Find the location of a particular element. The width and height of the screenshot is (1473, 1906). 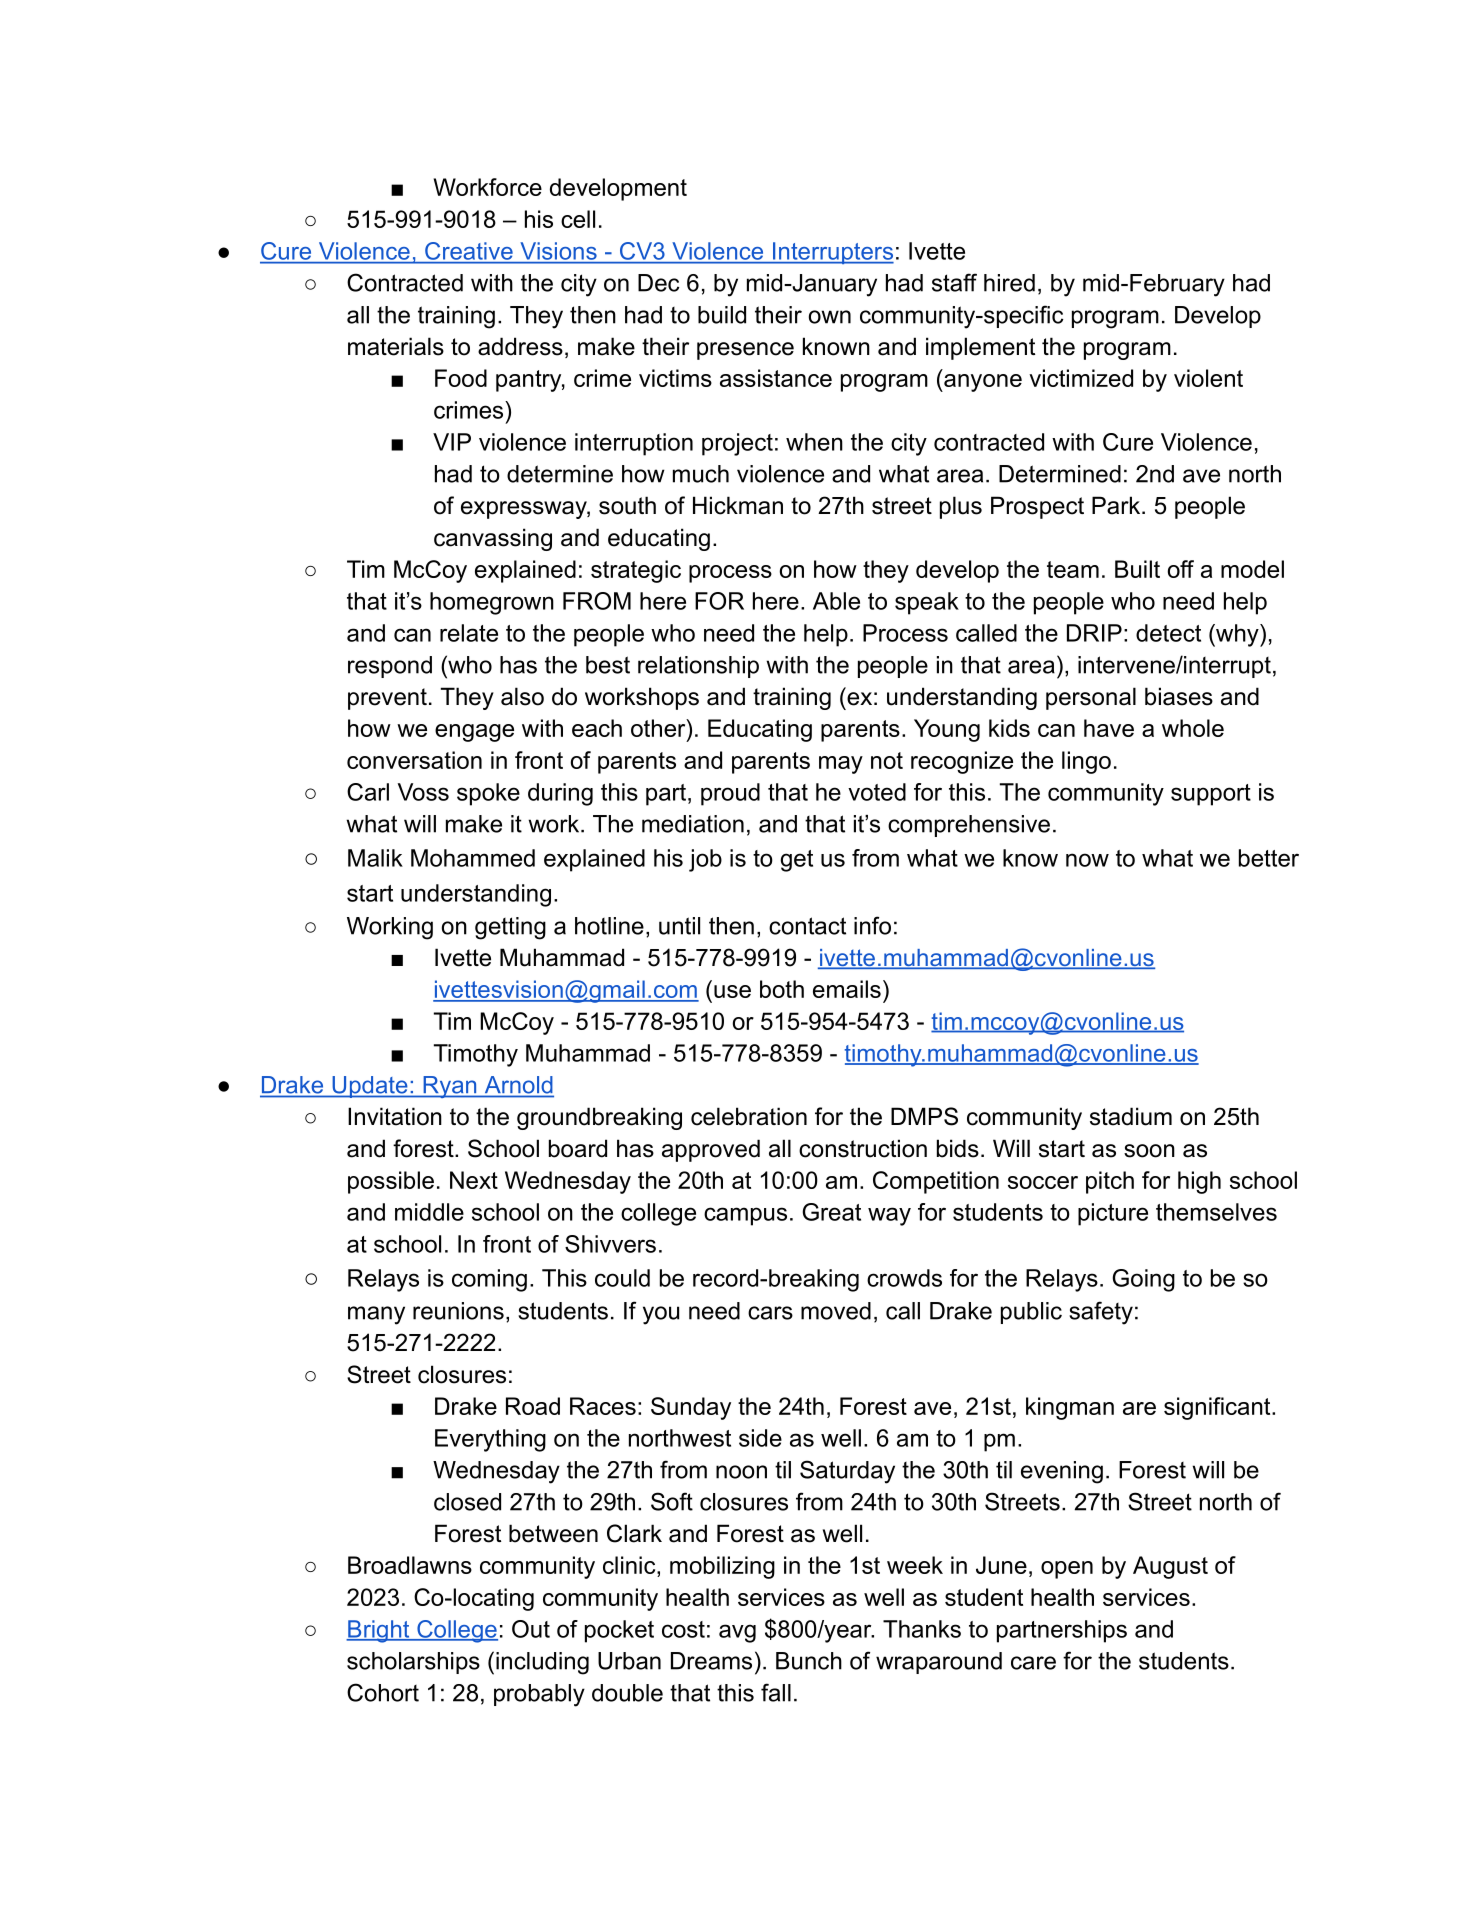

violent is located at coordinates (1208, 378).
